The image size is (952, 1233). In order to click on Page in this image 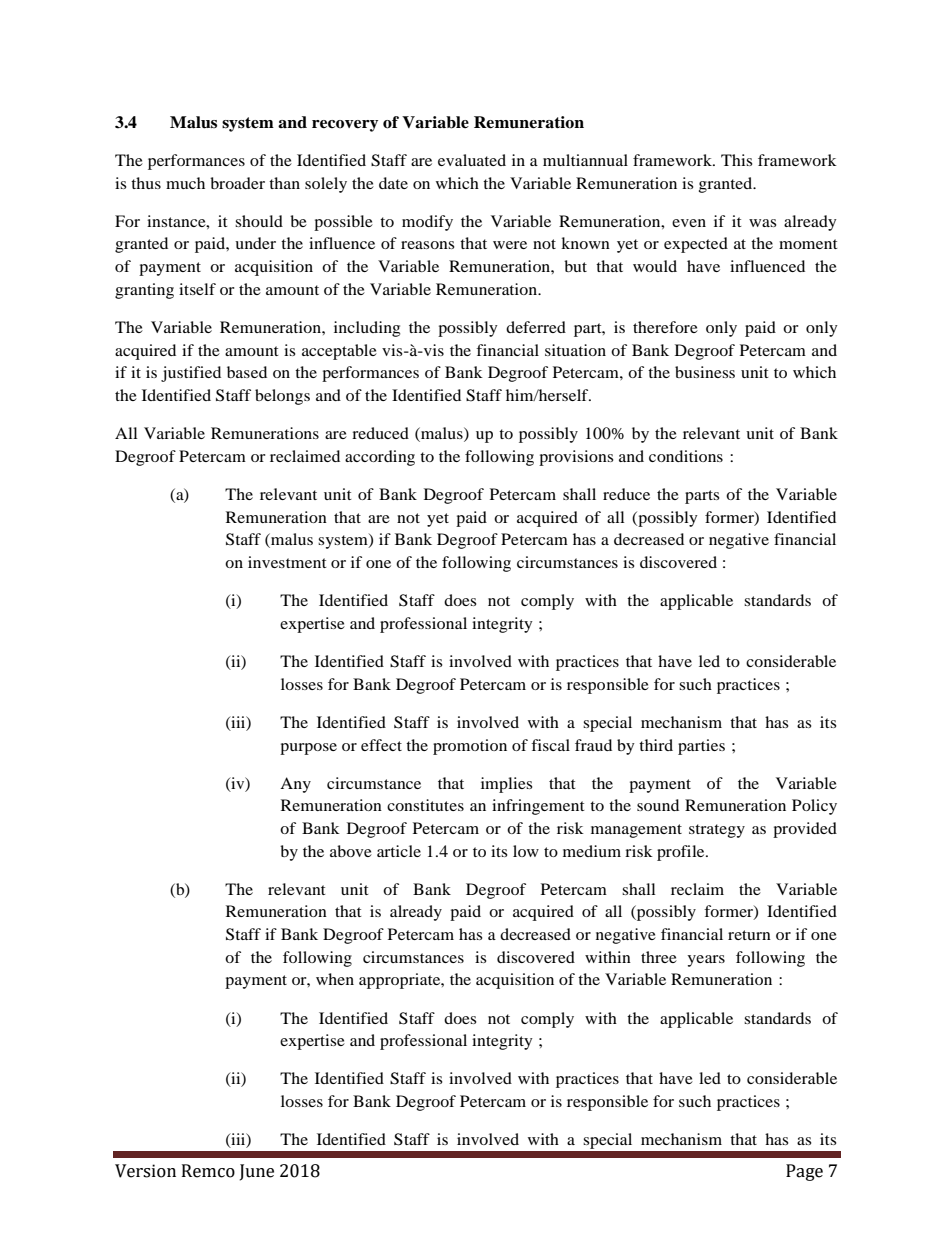, I will do `click(804, 1172)`.
